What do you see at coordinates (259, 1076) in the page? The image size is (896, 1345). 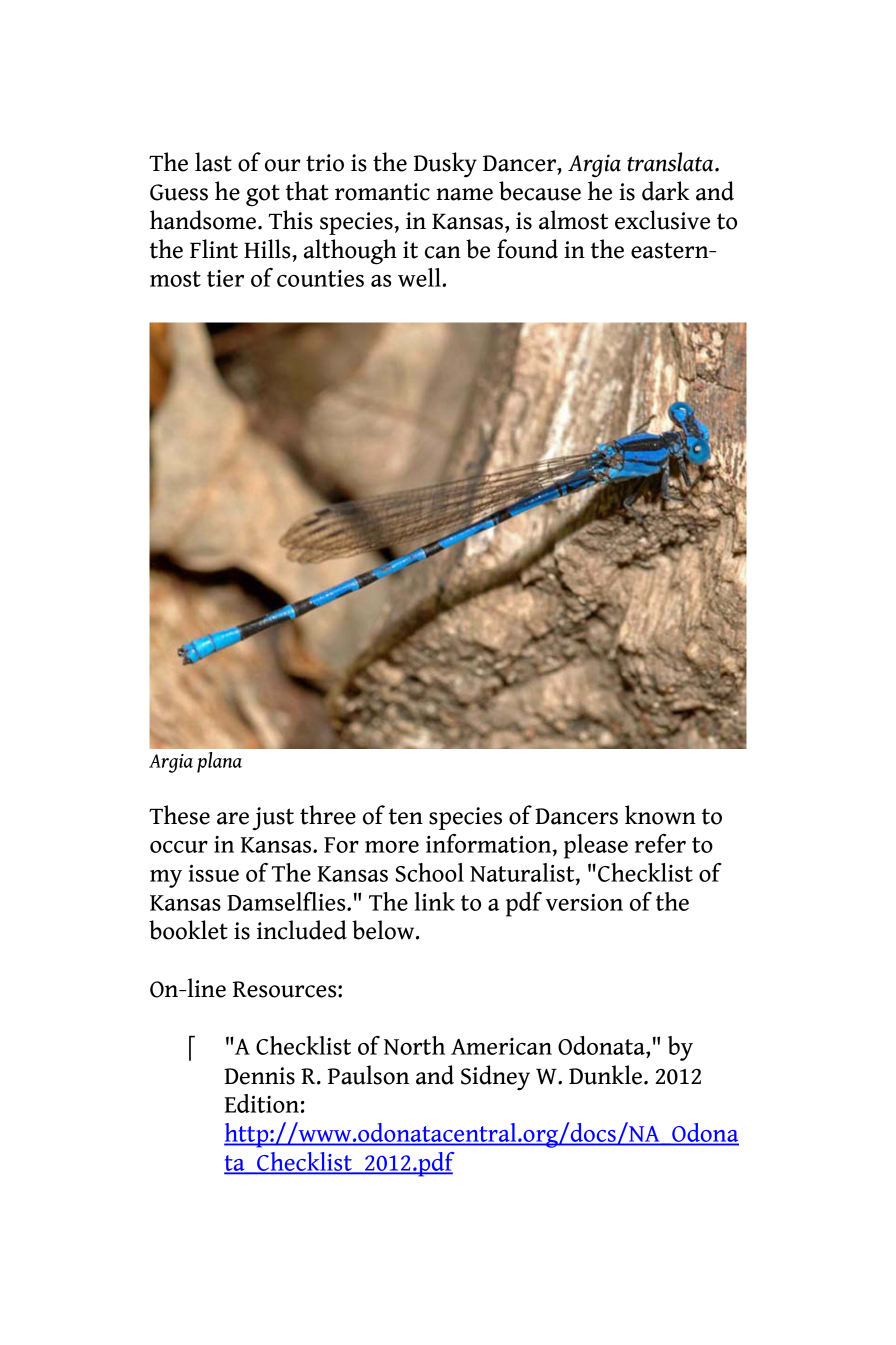 I see `Dennis` at bounding box center [259, 1076].
